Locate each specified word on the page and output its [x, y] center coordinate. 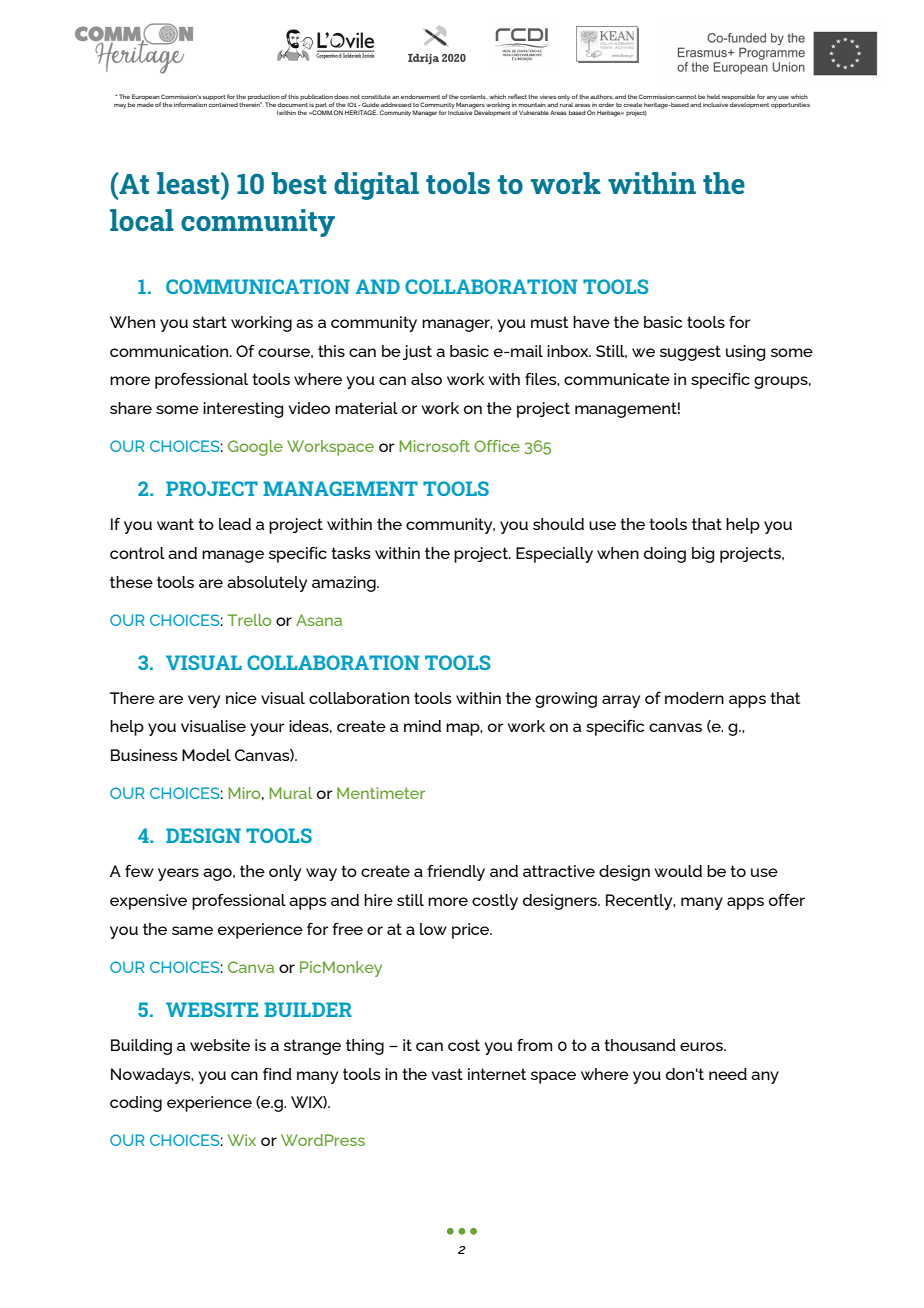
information [190, 104]
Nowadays [152, 1076]
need [728, 1074]
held [713, 96]
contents [473, 97]
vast [447, 1074]
